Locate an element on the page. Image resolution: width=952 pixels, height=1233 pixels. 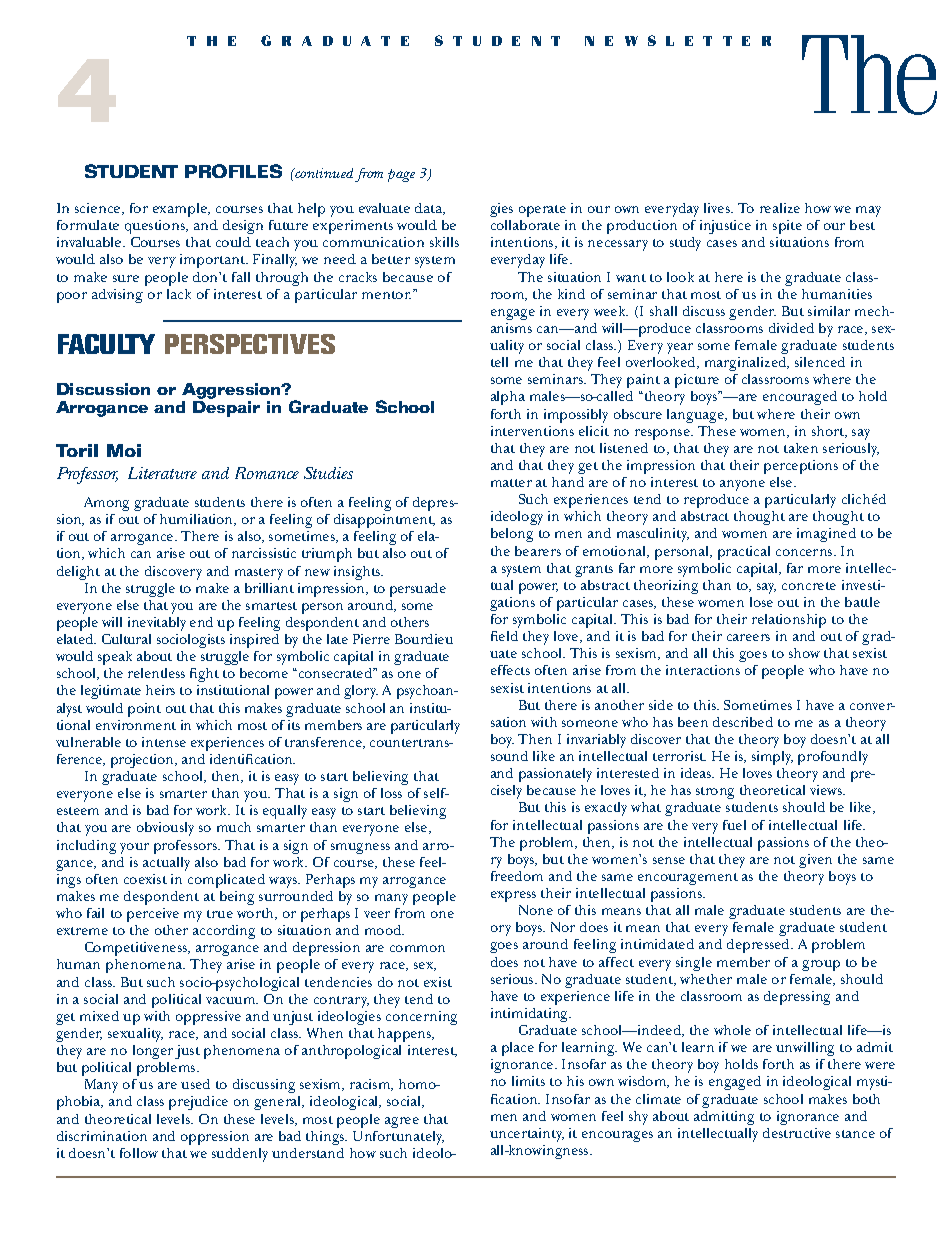
data is located at coordinates (430, 209).
